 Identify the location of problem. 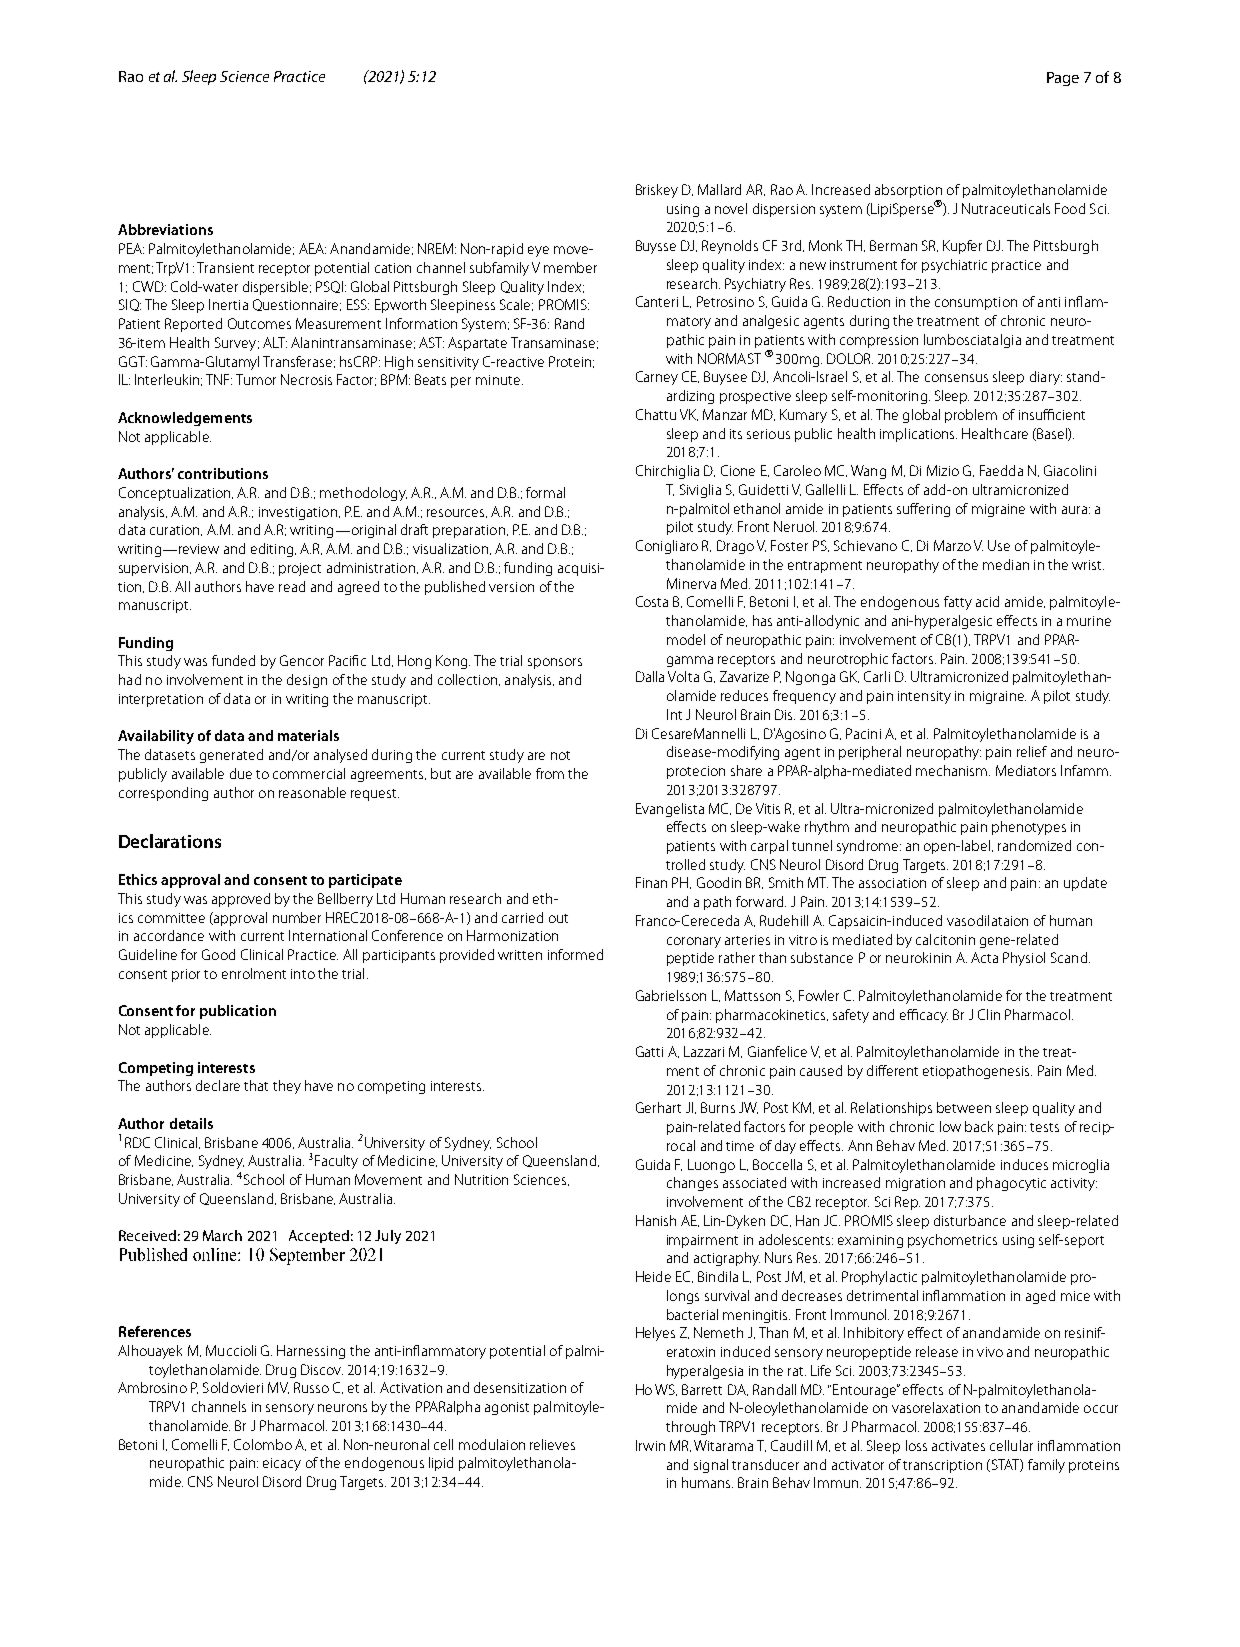
(971, 416).
